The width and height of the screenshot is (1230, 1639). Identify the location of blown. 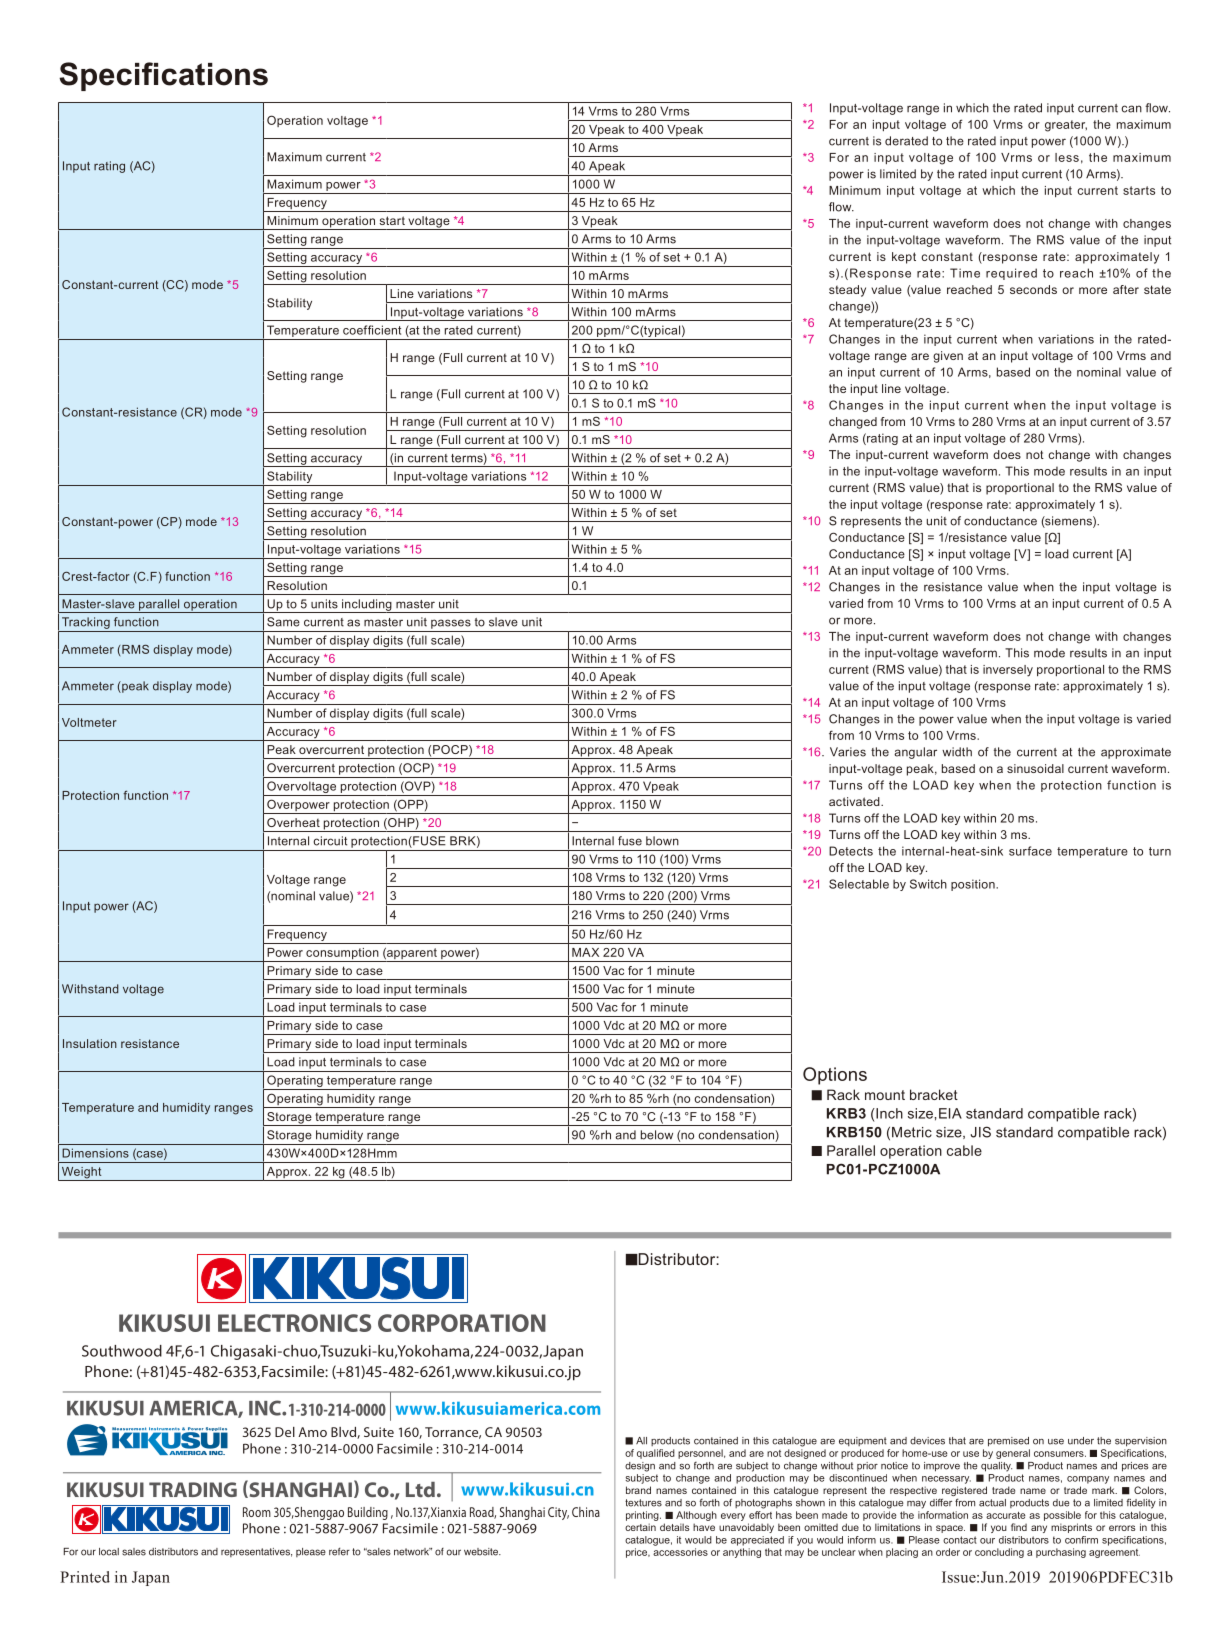
(662, 841).
